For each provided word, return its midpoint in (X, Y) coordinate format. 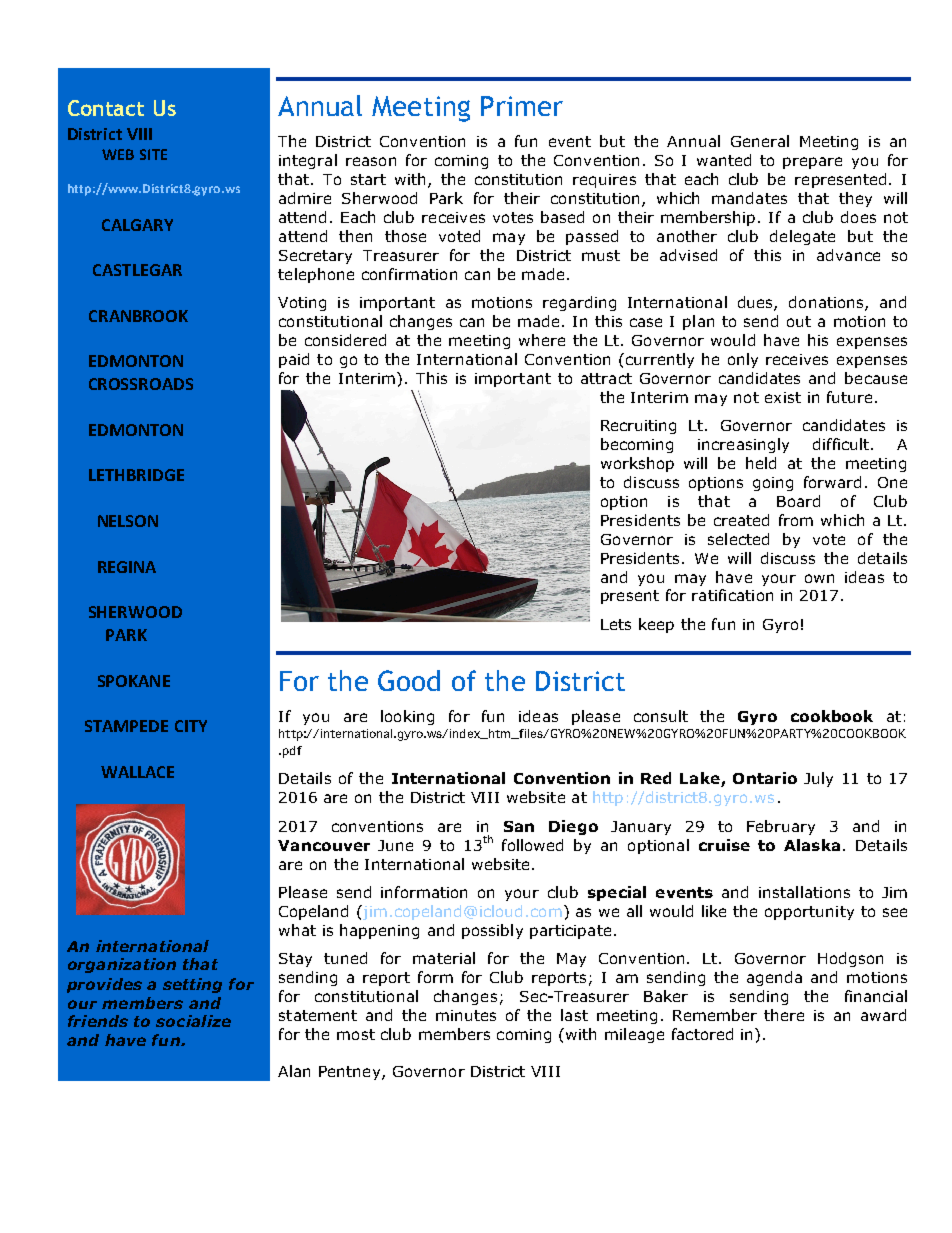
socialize (193, 1021)
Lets (616, 624)
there (784, 1015)
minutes (466, 1015)
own (819, 578)
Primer (522, 106)
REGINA (127, 567)
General (760, 141)
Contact (106, 108)
